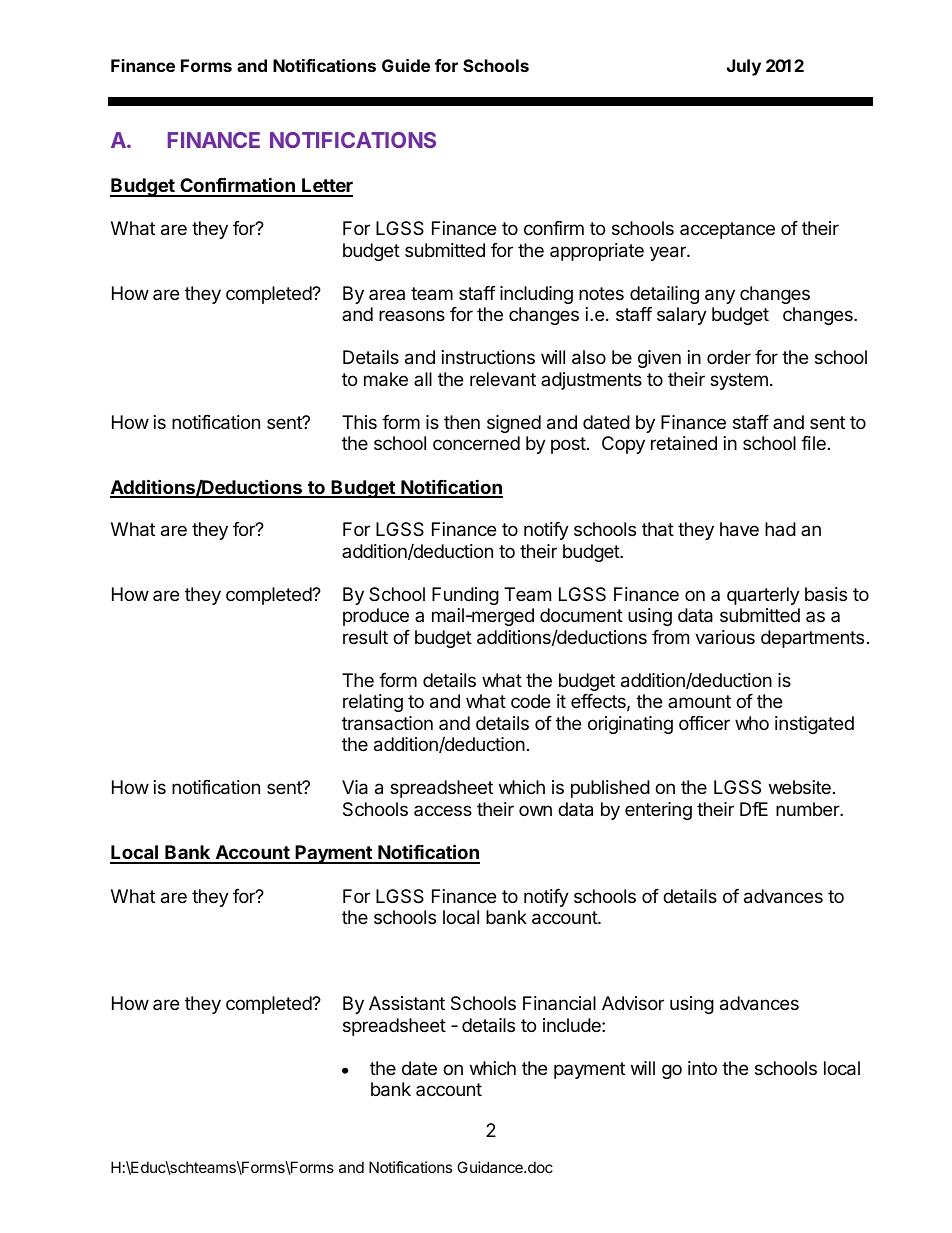 The width and height of the screenshot is (952, 1233). Describe the element at coordinates (443, 810) in the screenshot. I see `access` at that location.
